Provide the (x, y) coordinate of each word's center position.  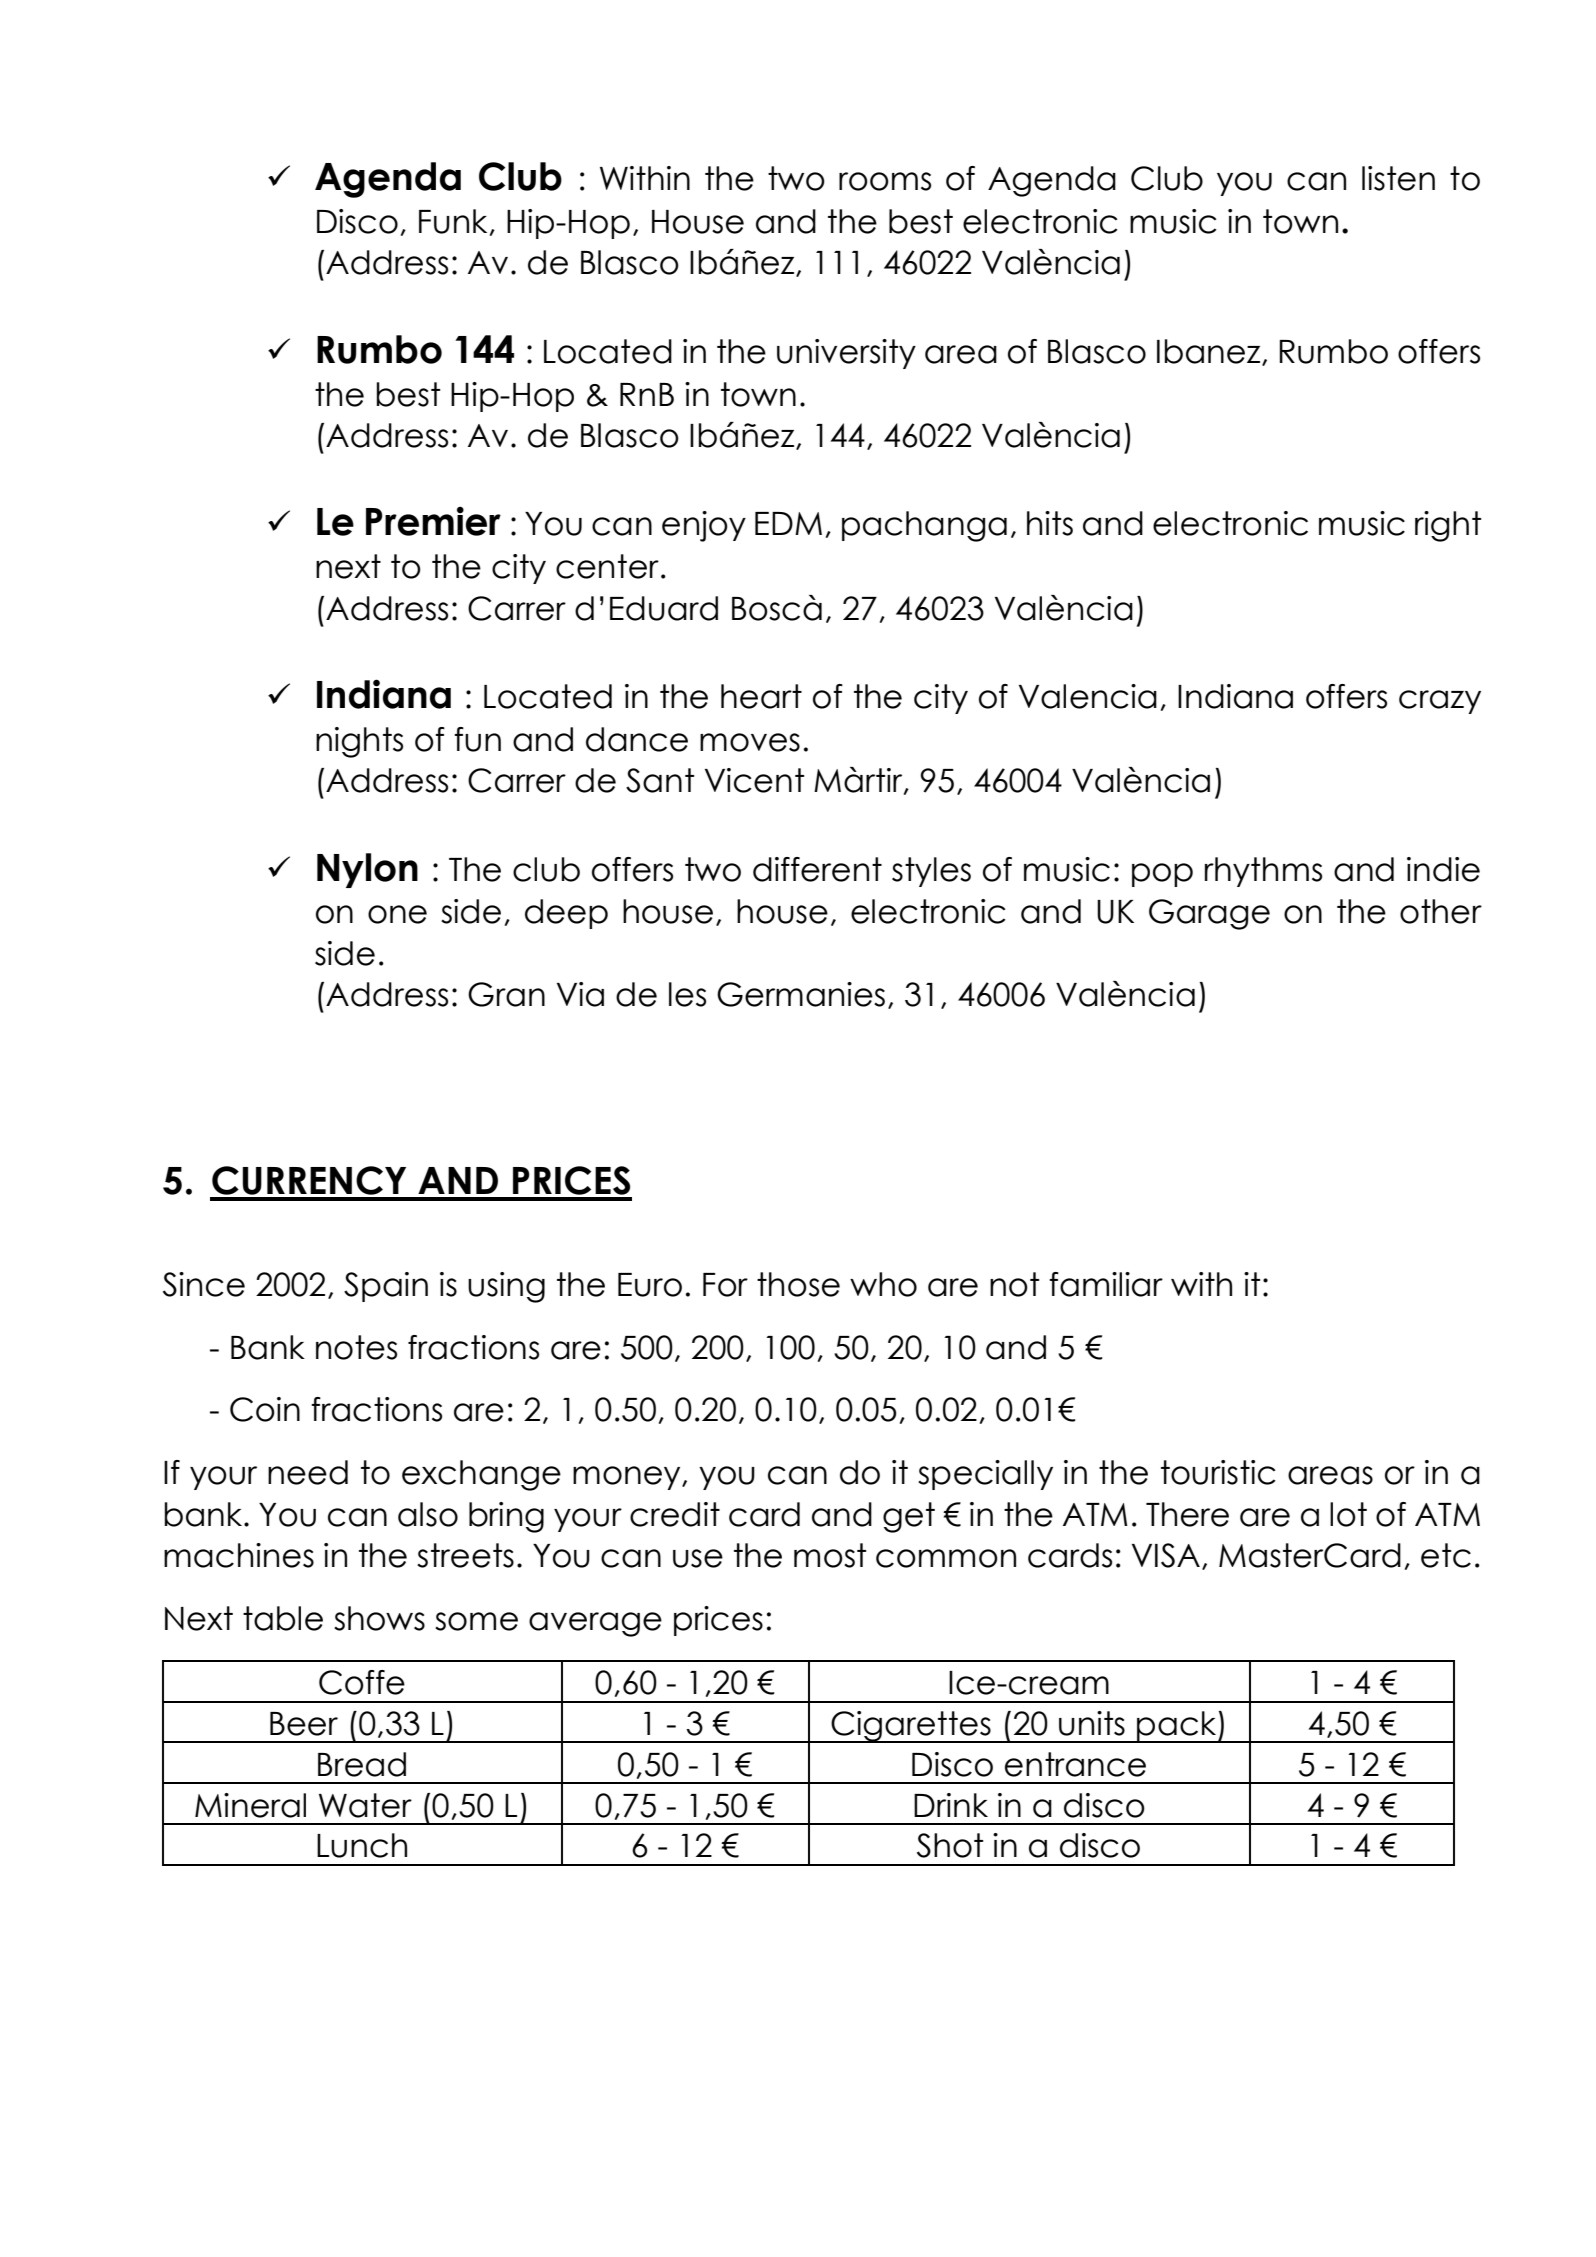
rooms (885, 181)
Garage (1209, 914)
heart (761, 696)
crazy (1440, 702)
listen (1398, 178)
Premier (433, 521)
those (798, 1284)
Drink (951, 1805)
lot (1348, 1514)
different (817, 869)
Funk (453, 221)
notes (356, 1347)
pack (1177, 1727)
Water (365, 1805)
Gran (506, 994)
